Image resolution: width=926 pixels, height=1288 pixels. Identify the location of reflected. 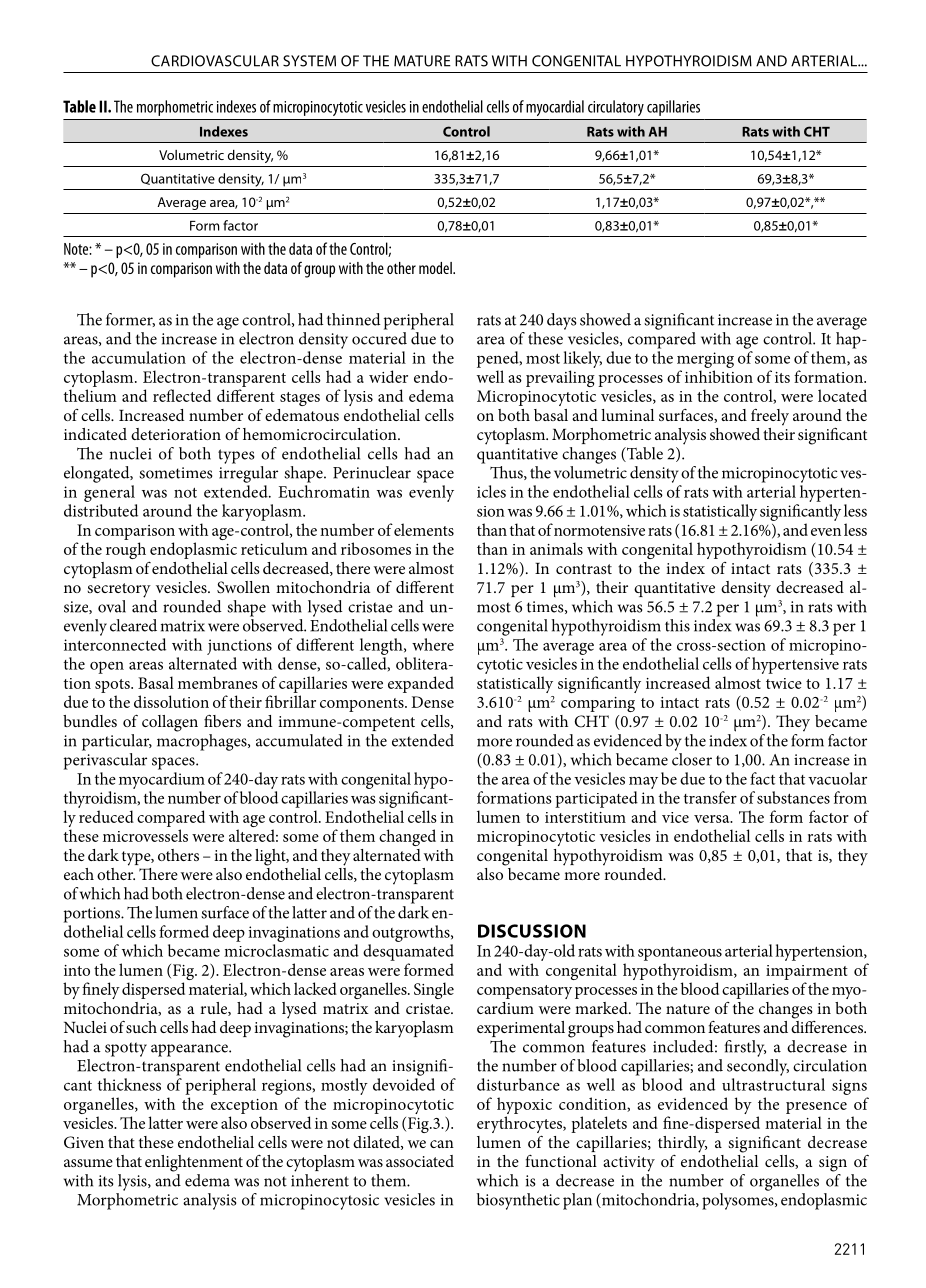
(182, 395).
